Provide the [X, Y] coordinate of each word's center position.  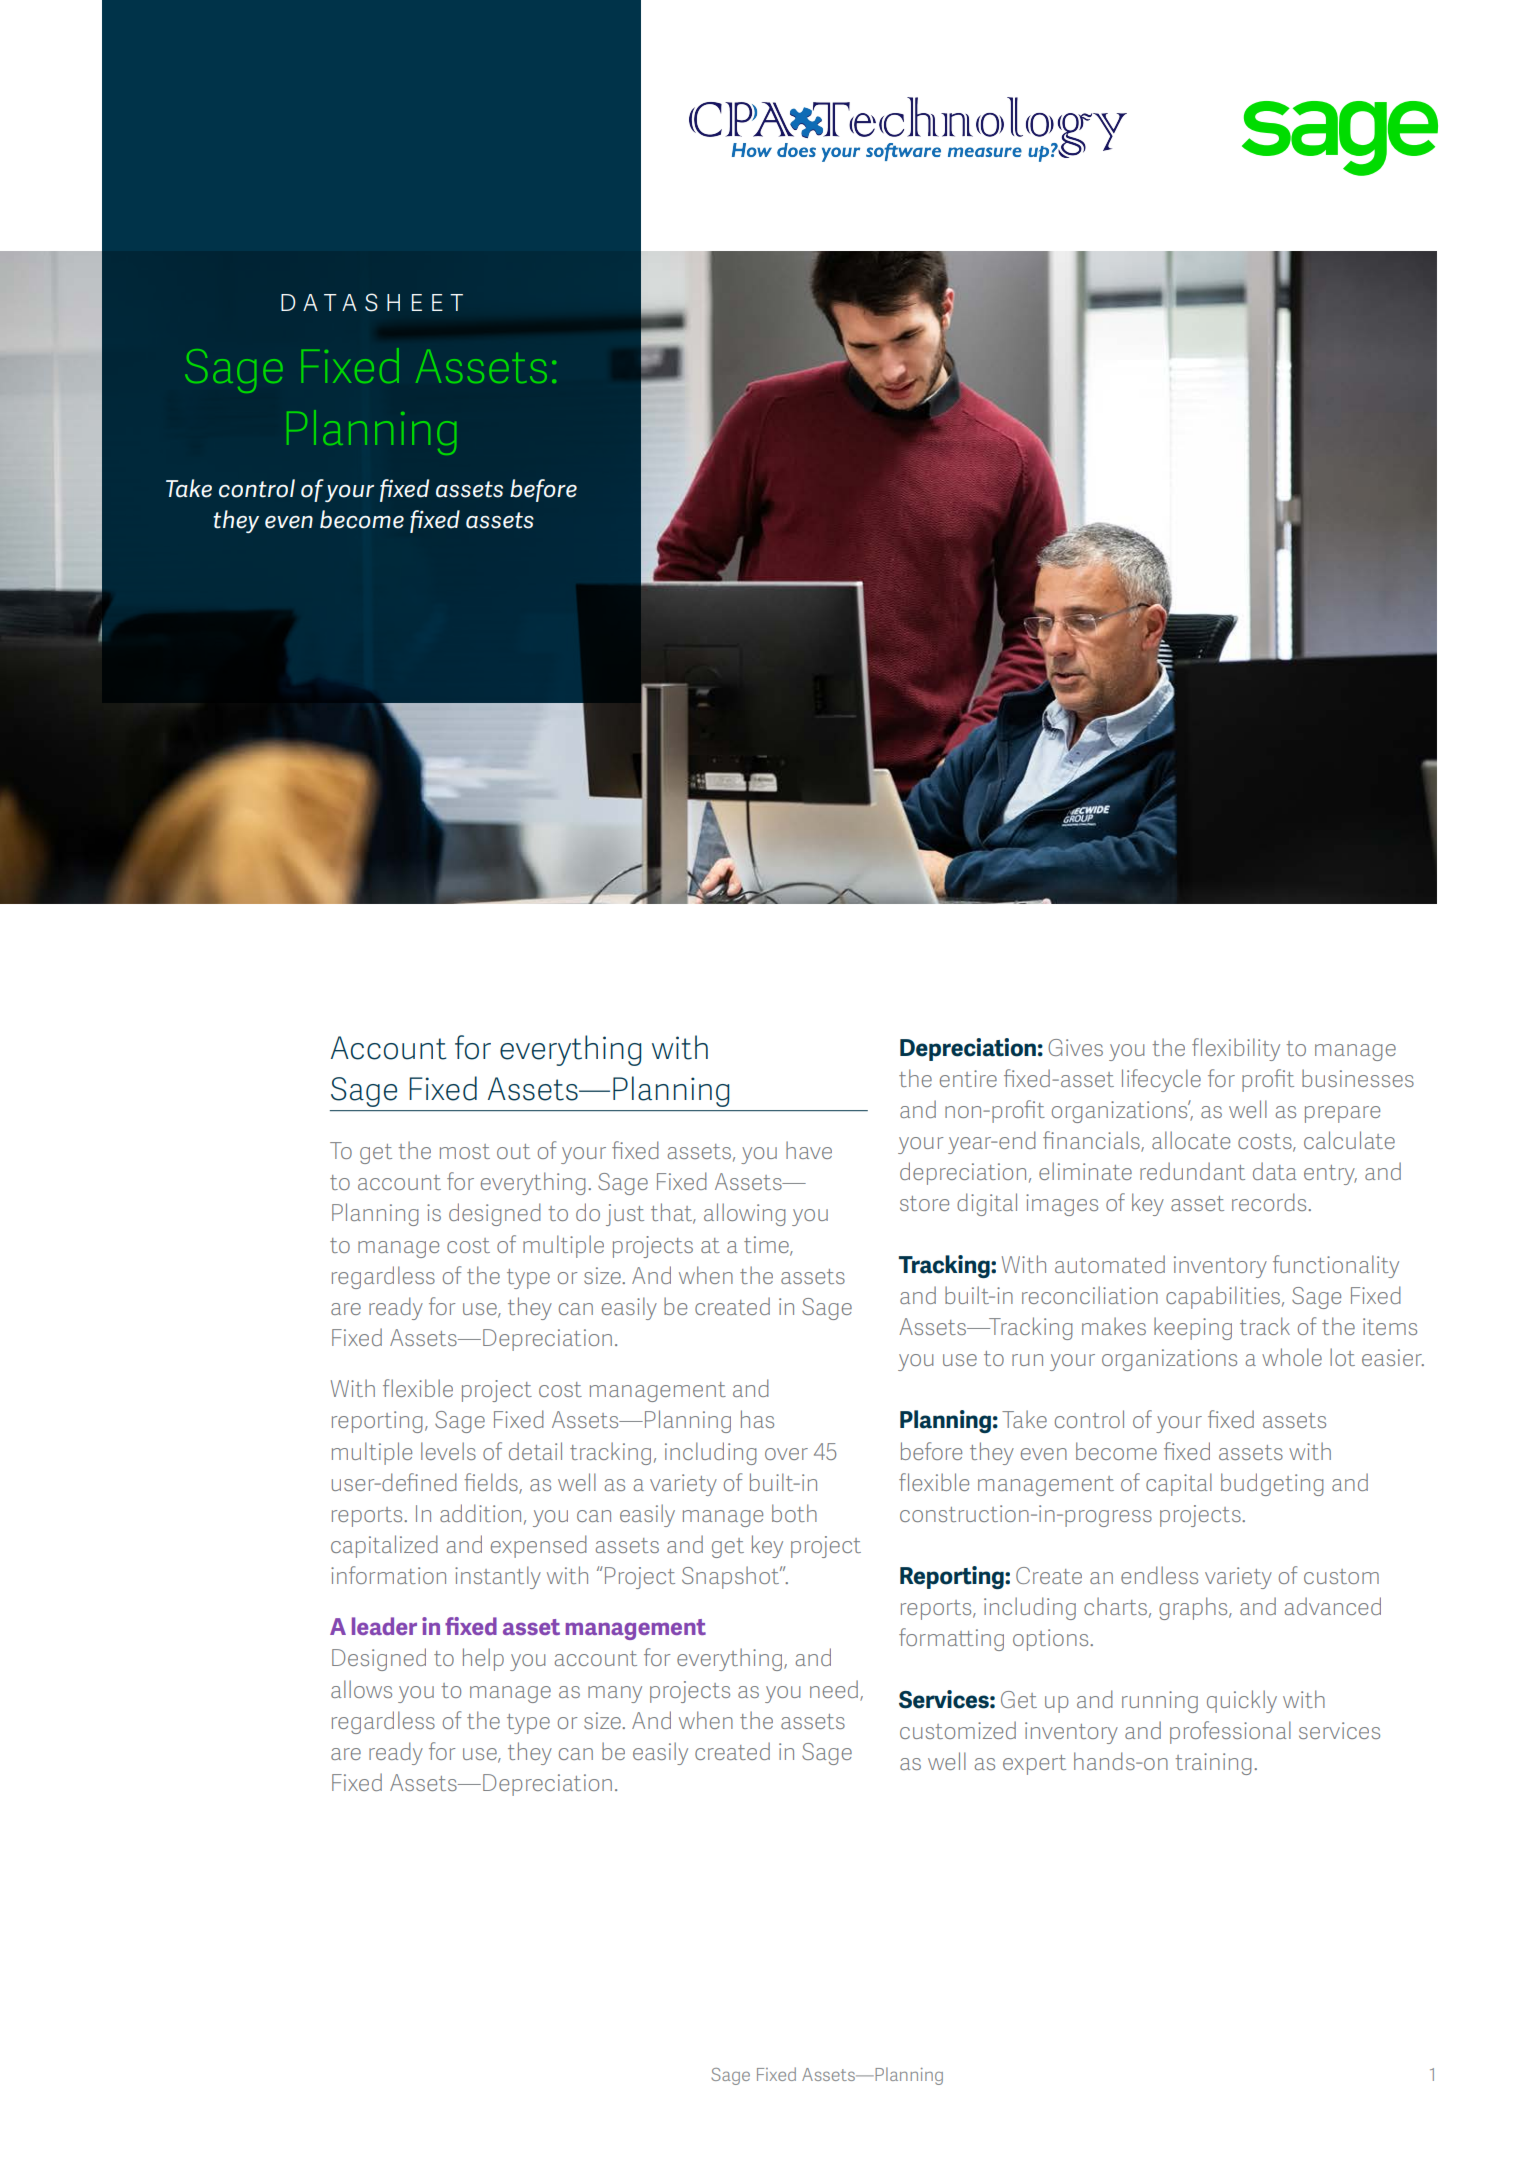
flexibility [1236, 1049]
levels [448, 1451]
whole [1292, 1357]
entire [968, 1078]
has [757, 1419]
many [615, 1694]
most [465, 1151]
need [834, 1689]
